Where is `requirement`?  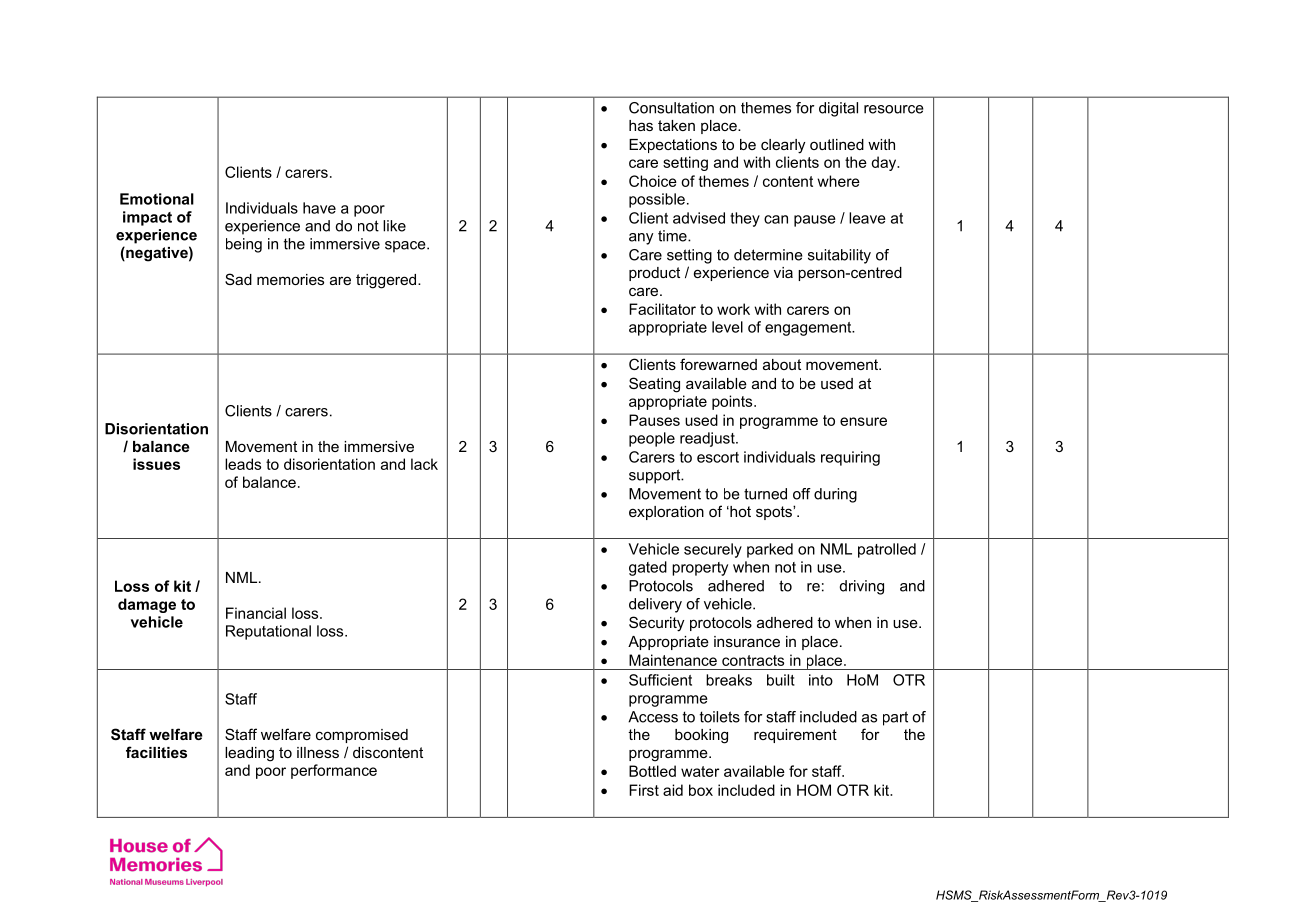 requirement is located at coordinates (795, 736).
